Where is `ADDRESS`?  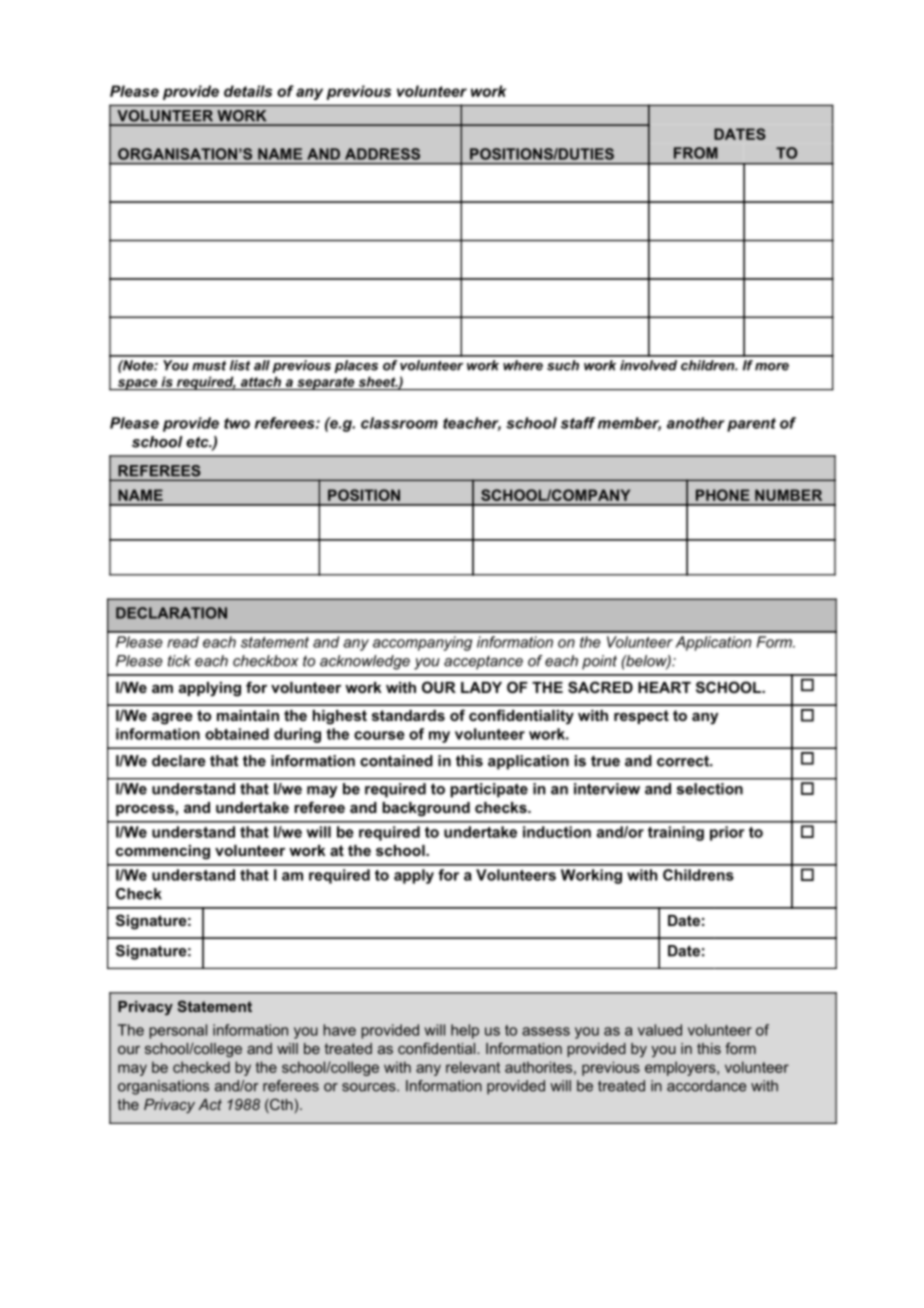
ADDRESS is located at coordinates (382, 154).
